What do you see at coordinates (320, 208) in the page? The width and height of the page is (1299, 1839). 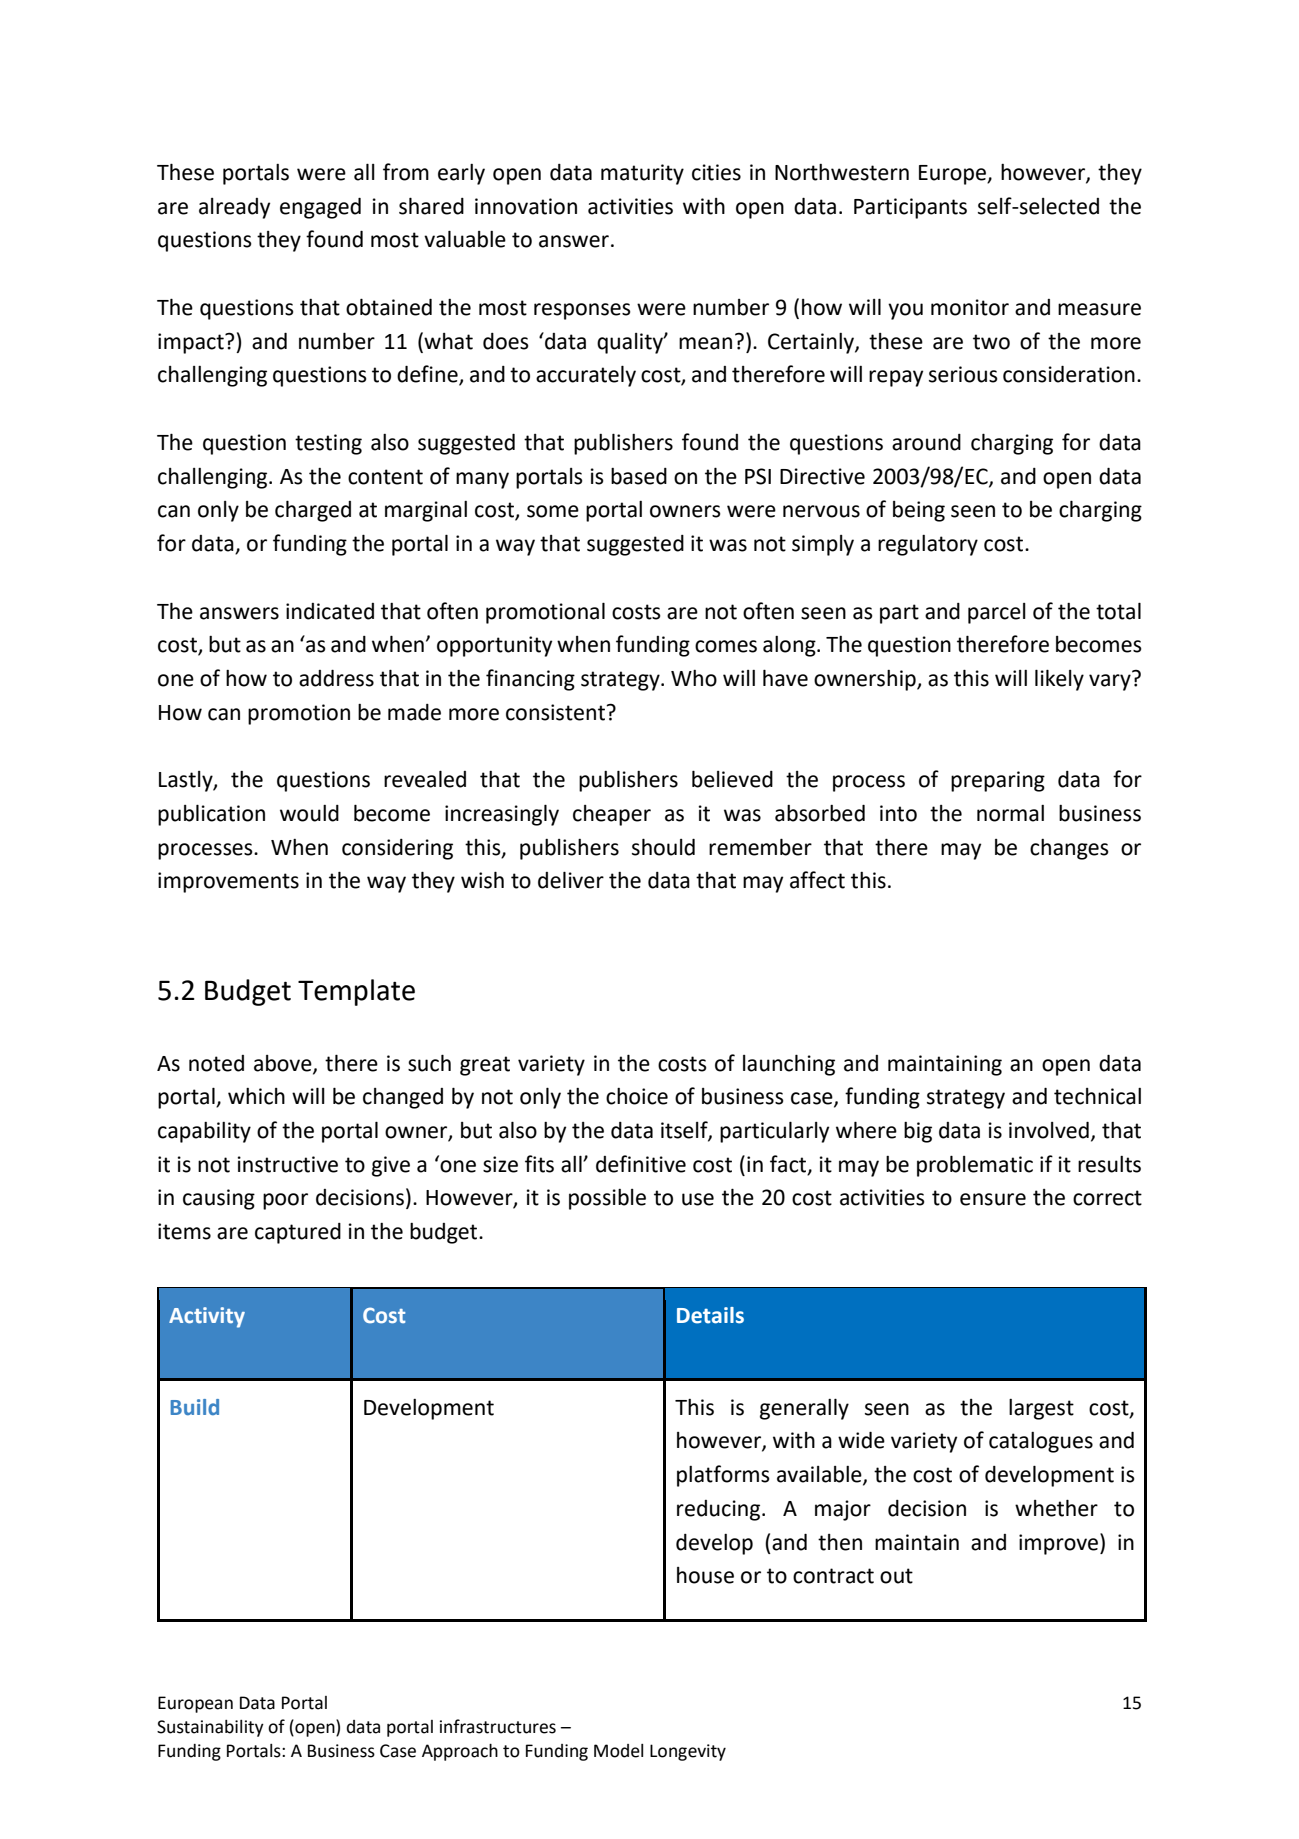 I see `engaged` at bounding box center [320, 208].
